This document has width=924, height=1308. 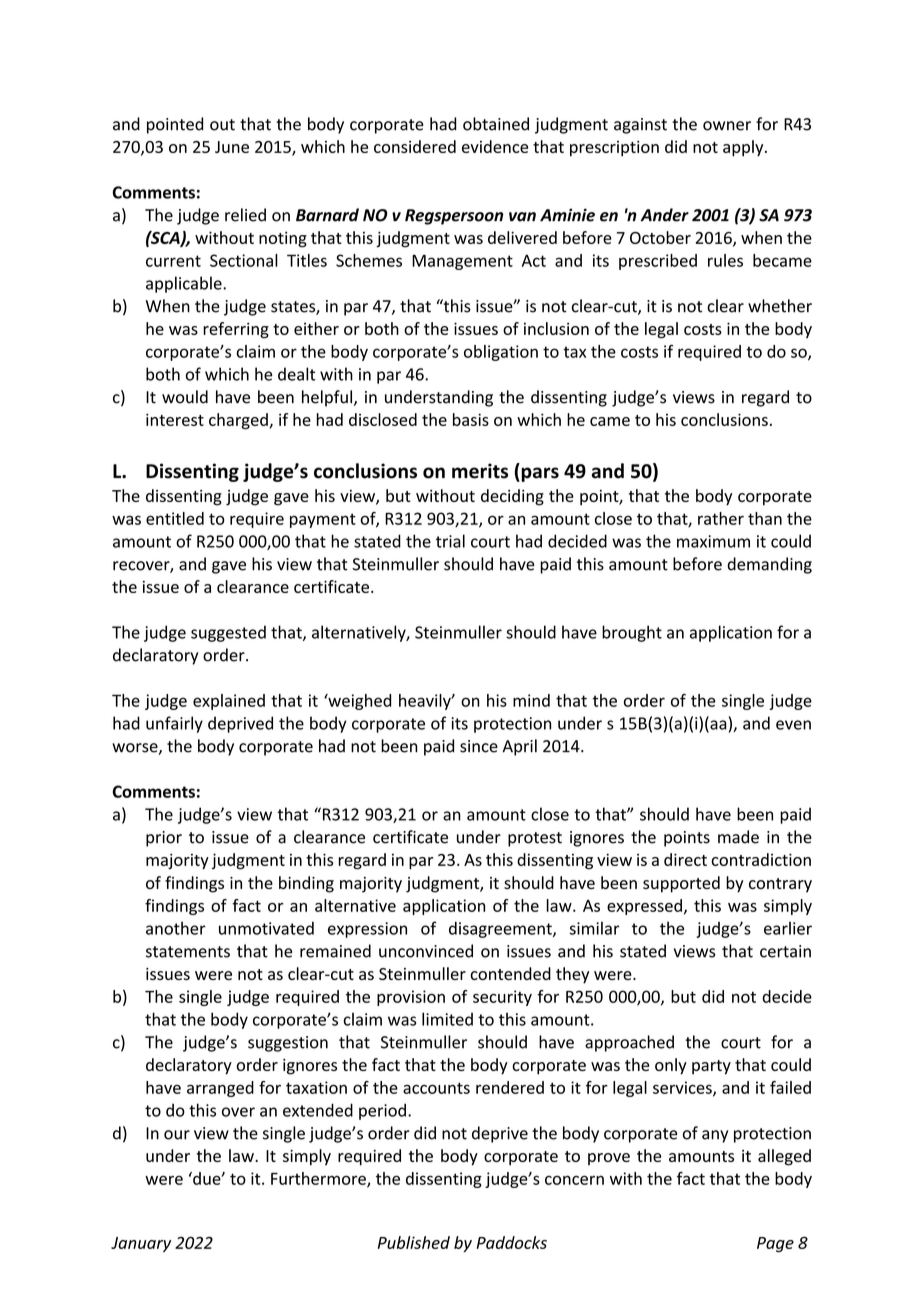 What do you see at coordinates (793, 725) in the document?
I see `even` at bounding box center [793, 725].
